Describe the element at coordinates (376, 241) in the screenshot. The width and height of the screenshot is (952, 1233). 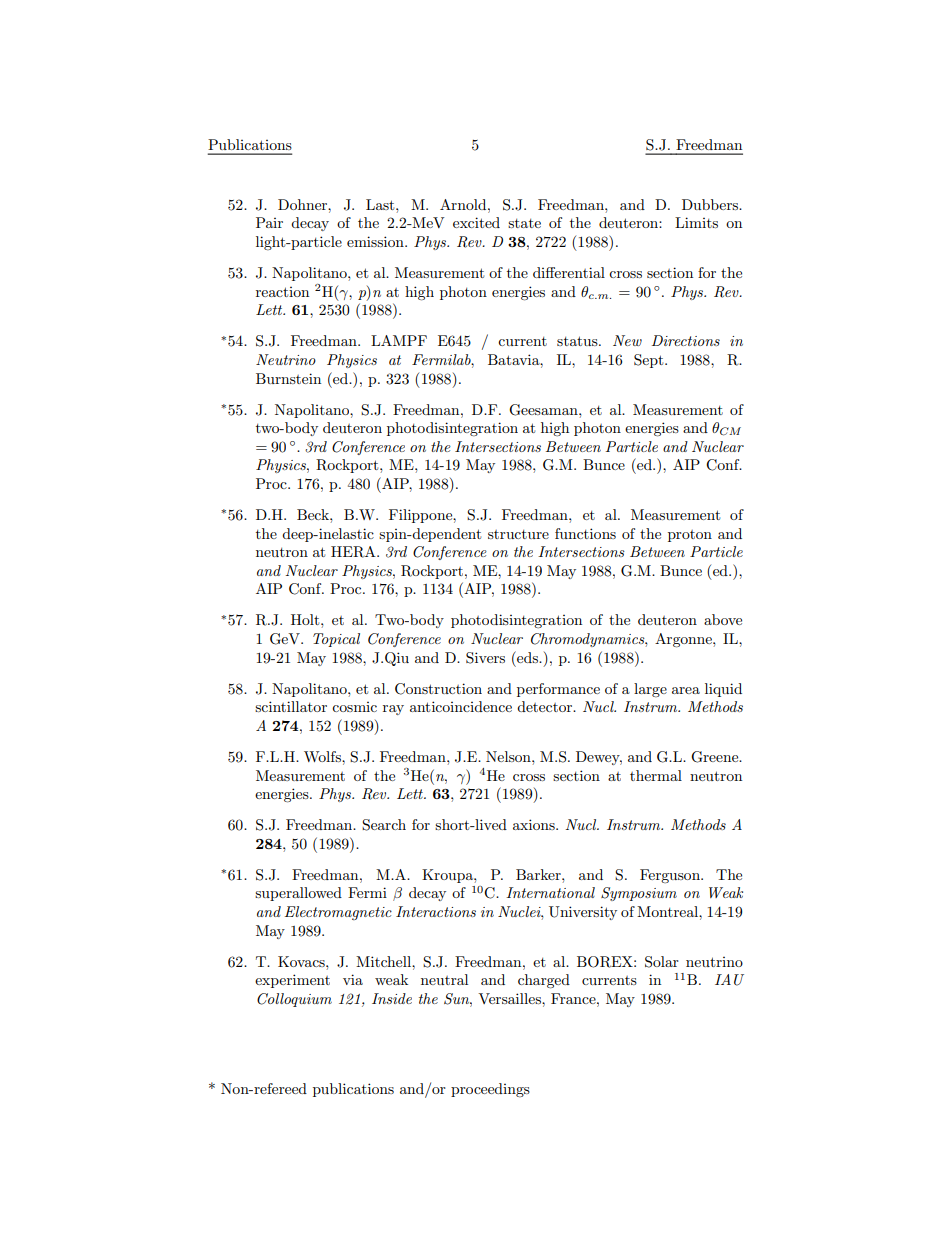
I see `emission` at that location.
